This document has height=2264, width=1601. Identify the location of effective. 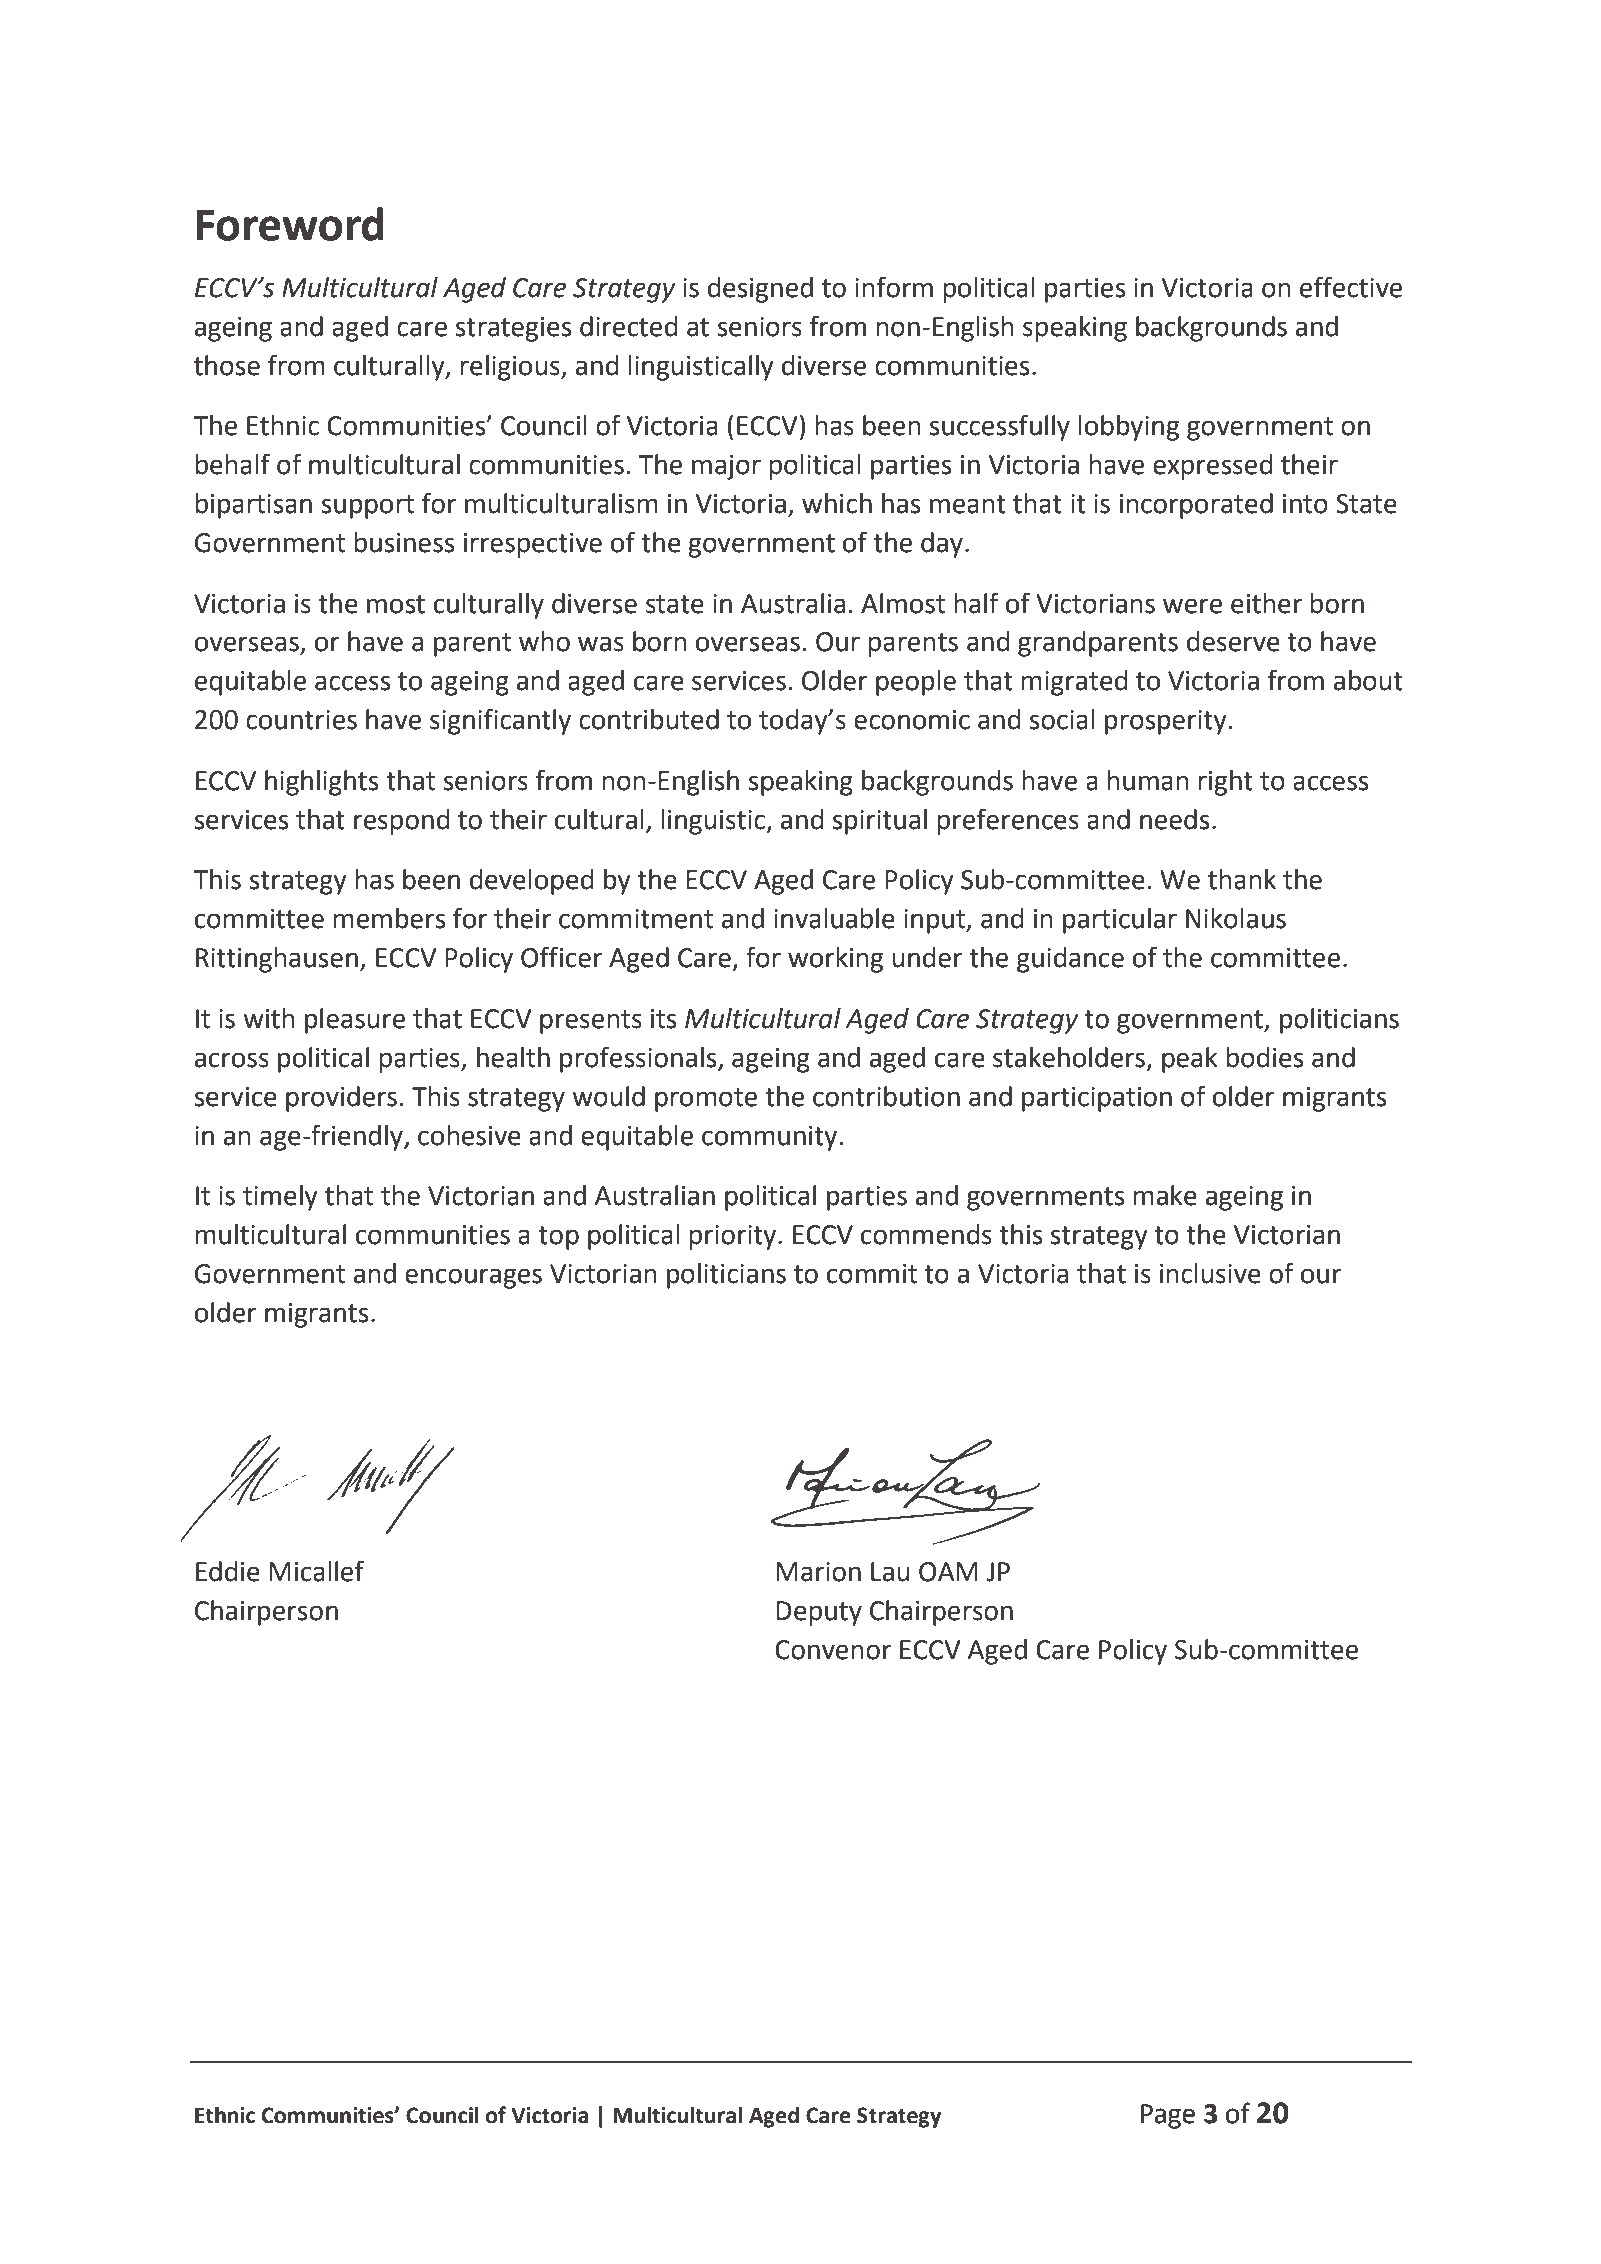
(1351, 287).
